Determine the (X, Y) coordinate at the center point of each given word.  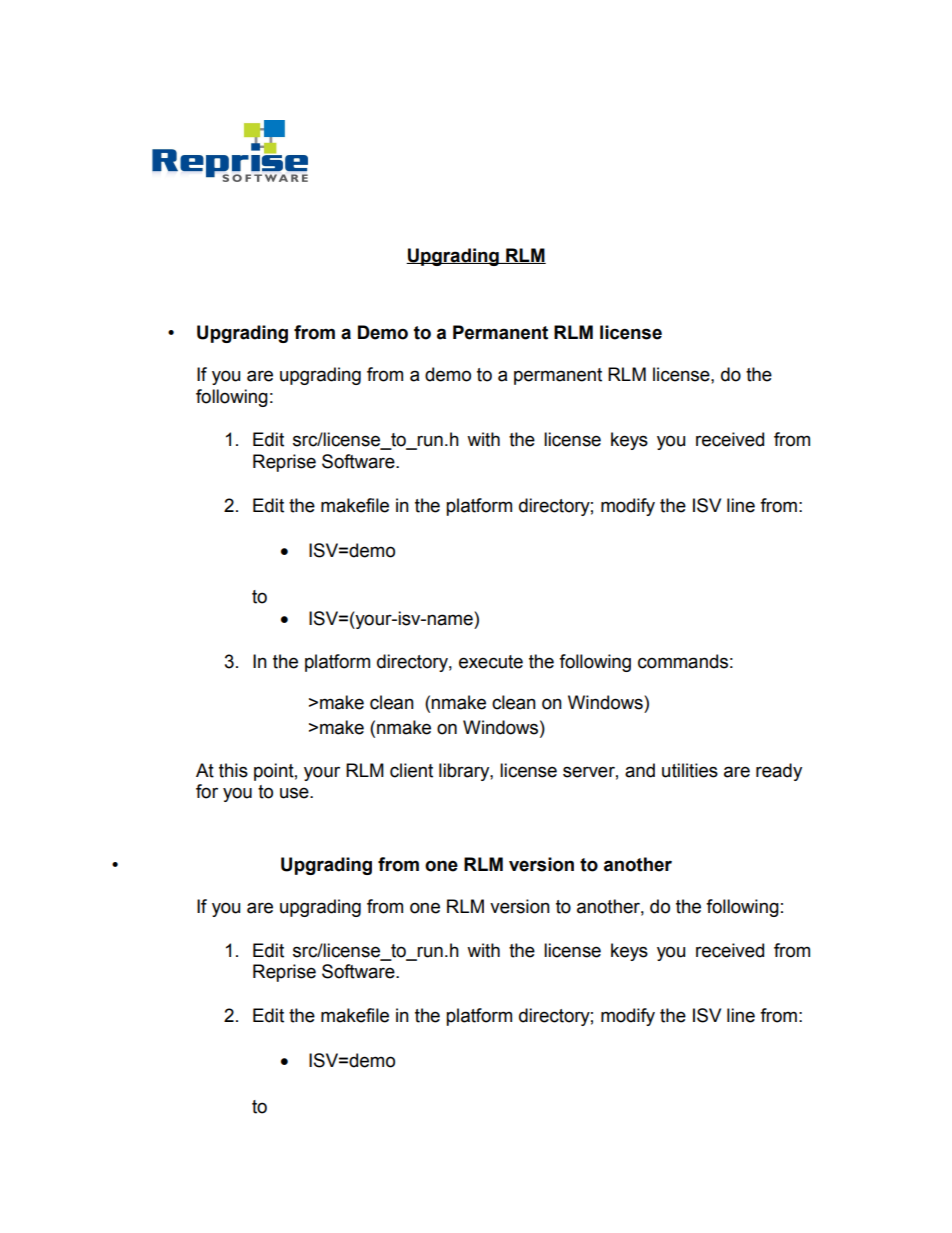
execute (491, 662)
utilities (690, 770)
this (233, 770)
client (411, 770)
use (295, 793)
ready (779, 772)
